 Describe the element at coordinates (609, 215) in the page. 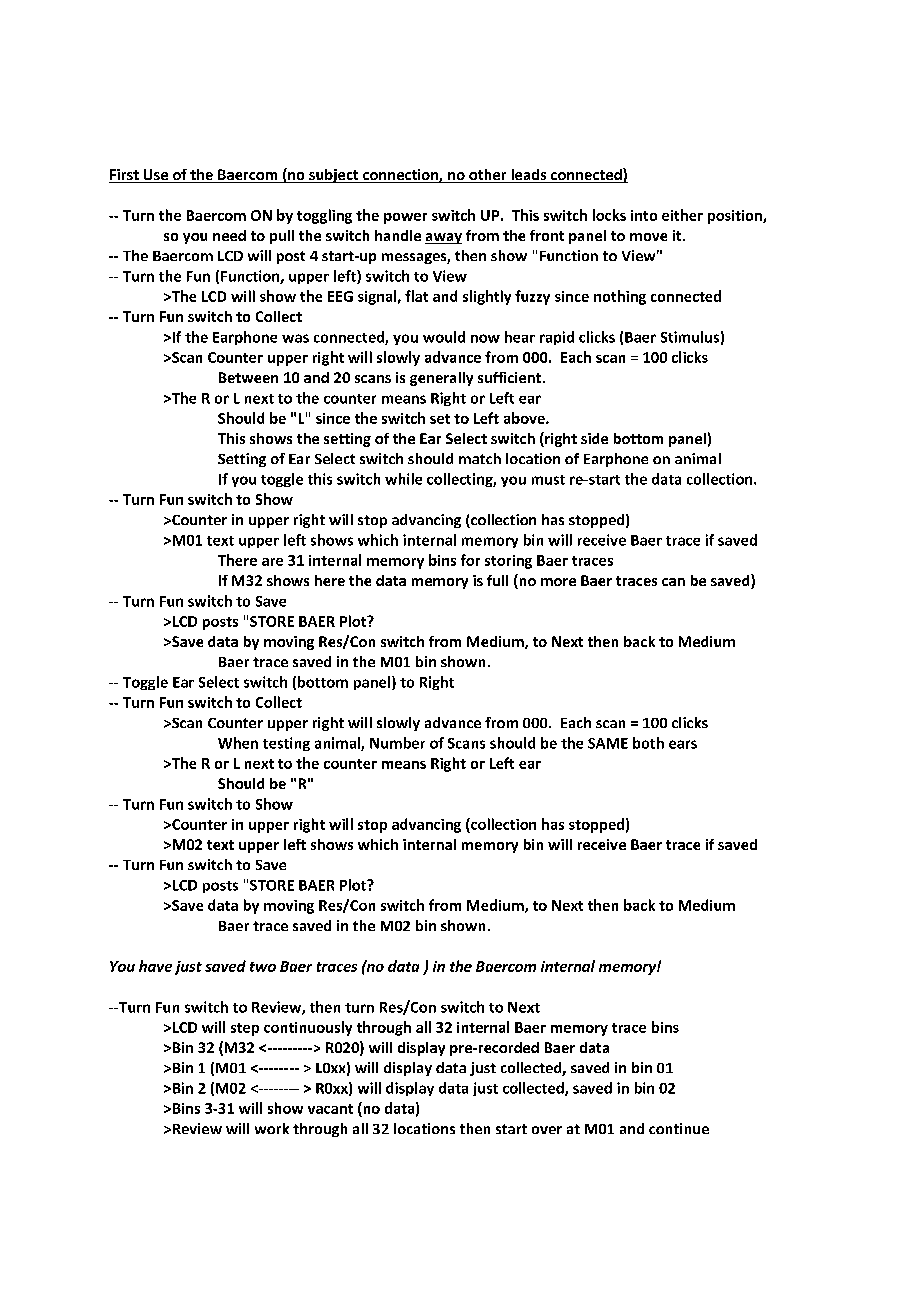

I see `locks` at that location.
